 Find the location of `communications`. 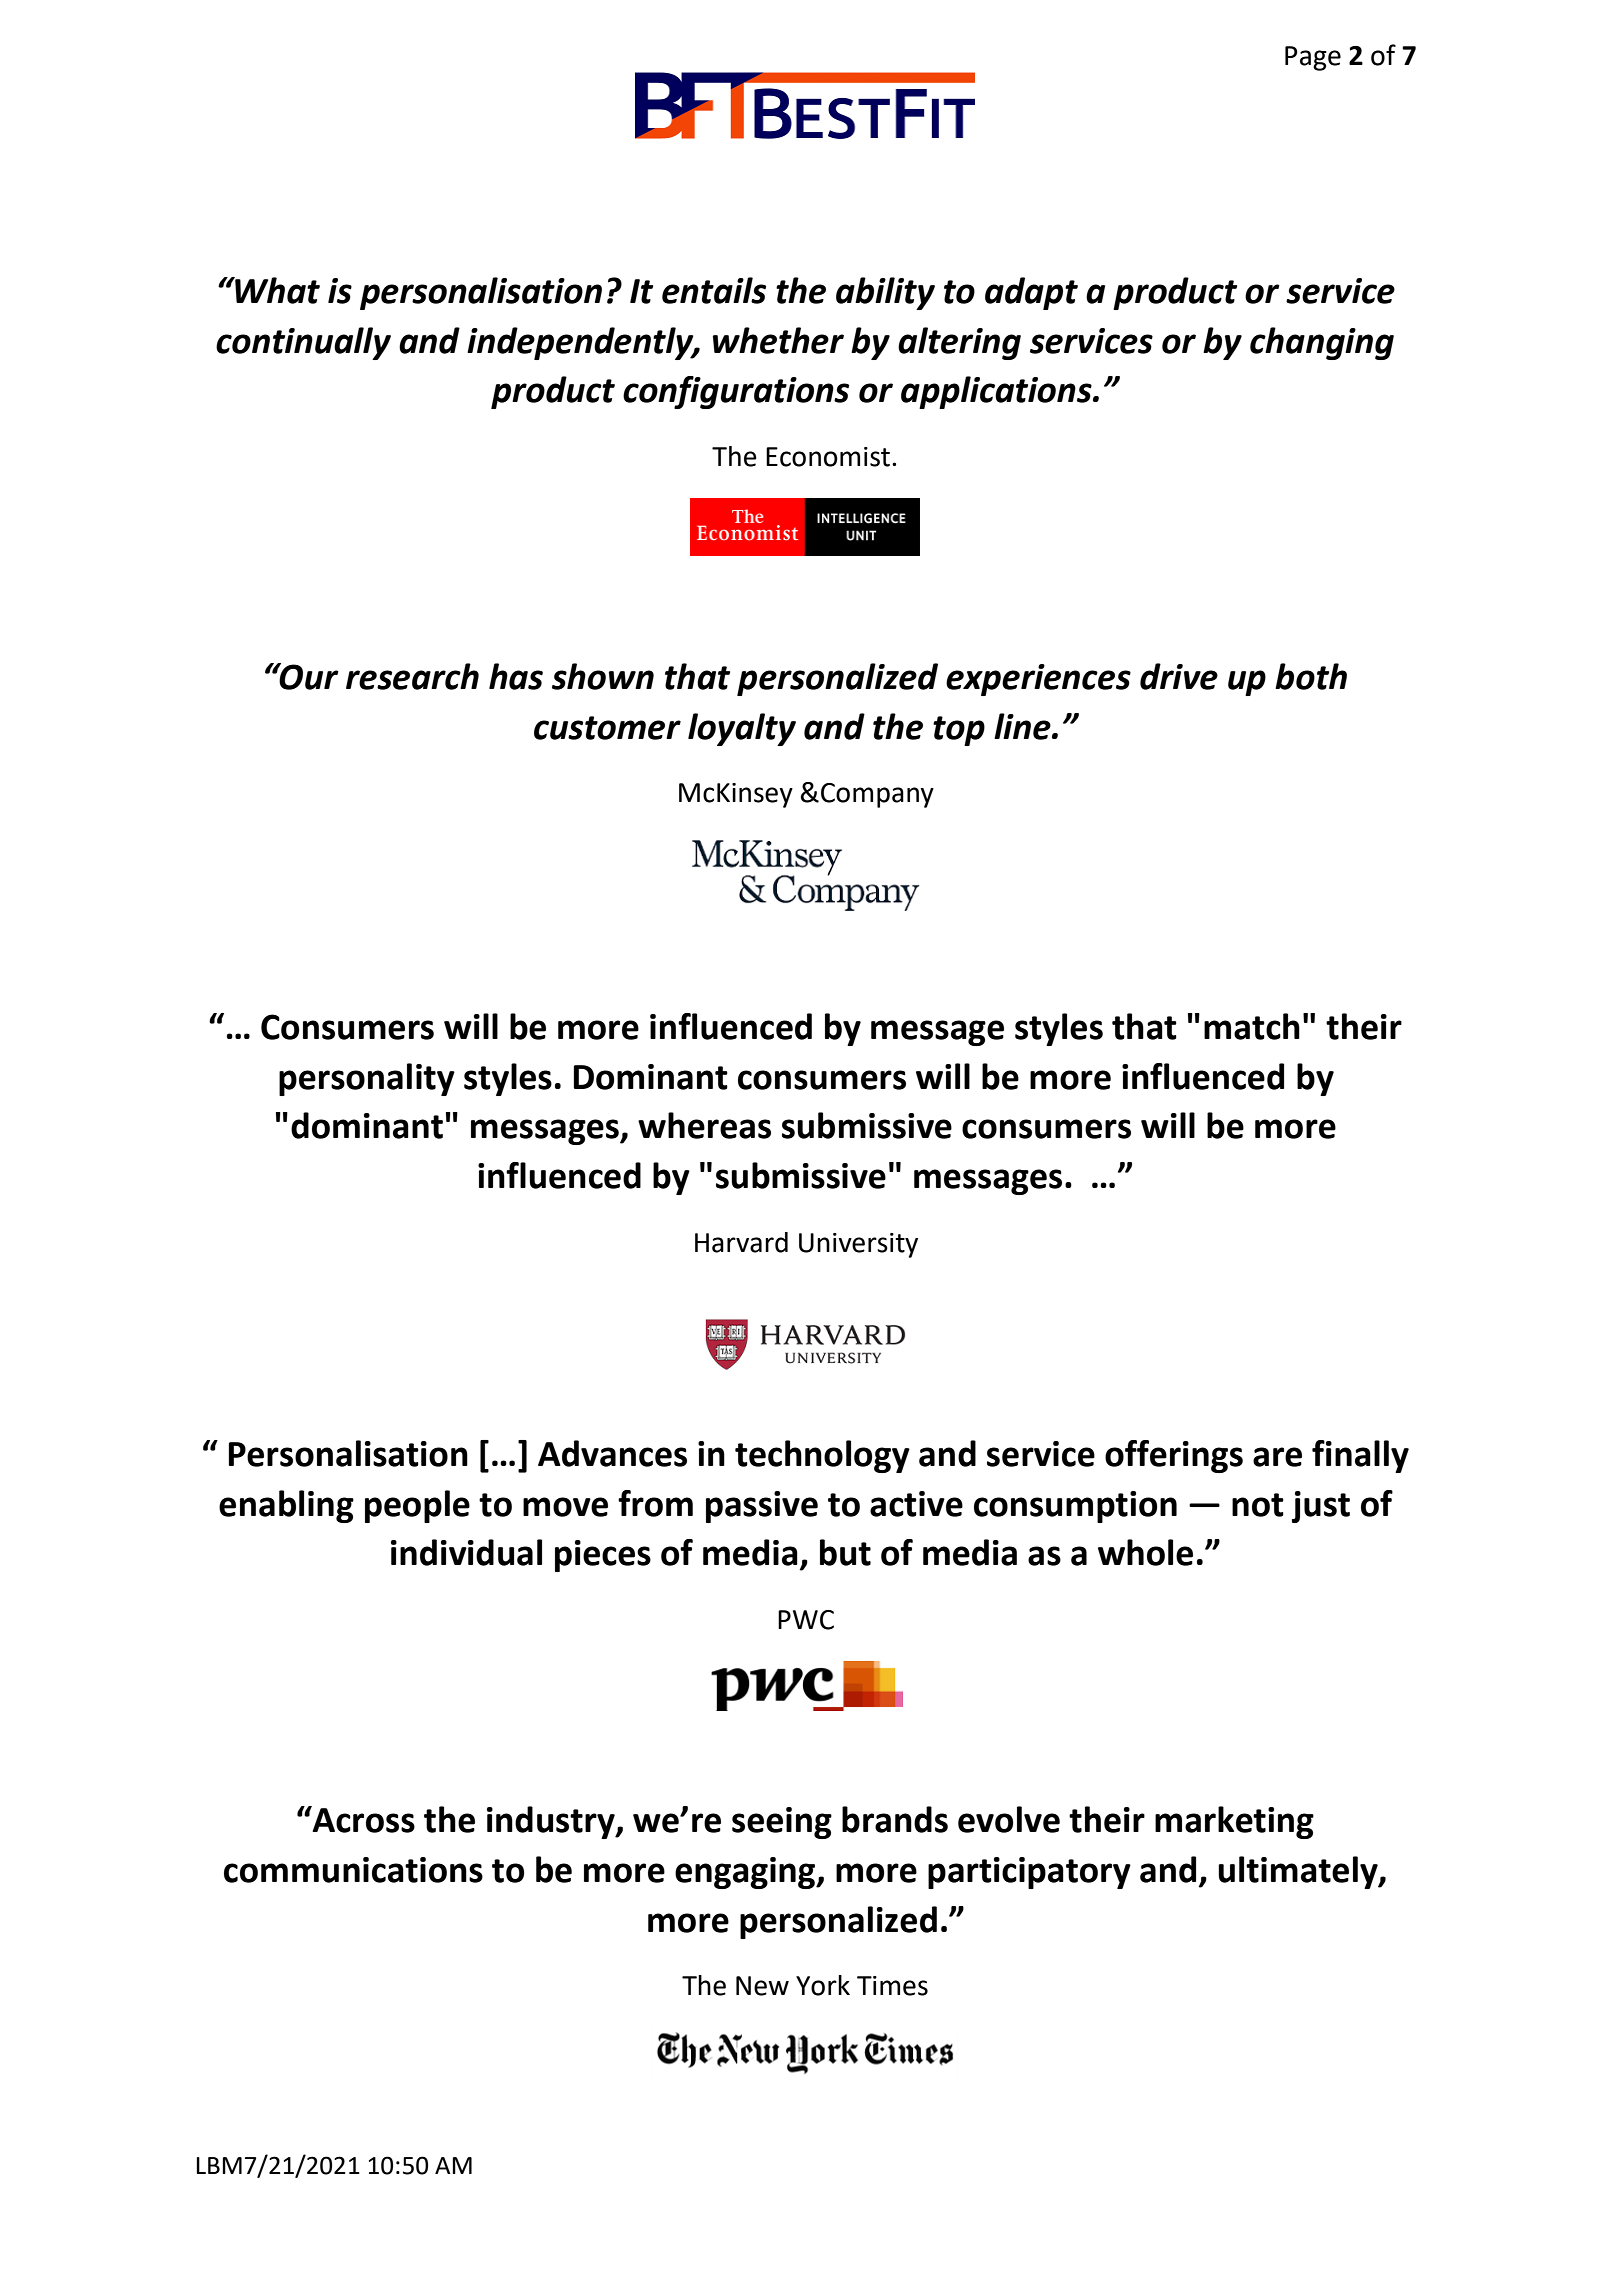

communications is located at coordinates (353, 1870).
